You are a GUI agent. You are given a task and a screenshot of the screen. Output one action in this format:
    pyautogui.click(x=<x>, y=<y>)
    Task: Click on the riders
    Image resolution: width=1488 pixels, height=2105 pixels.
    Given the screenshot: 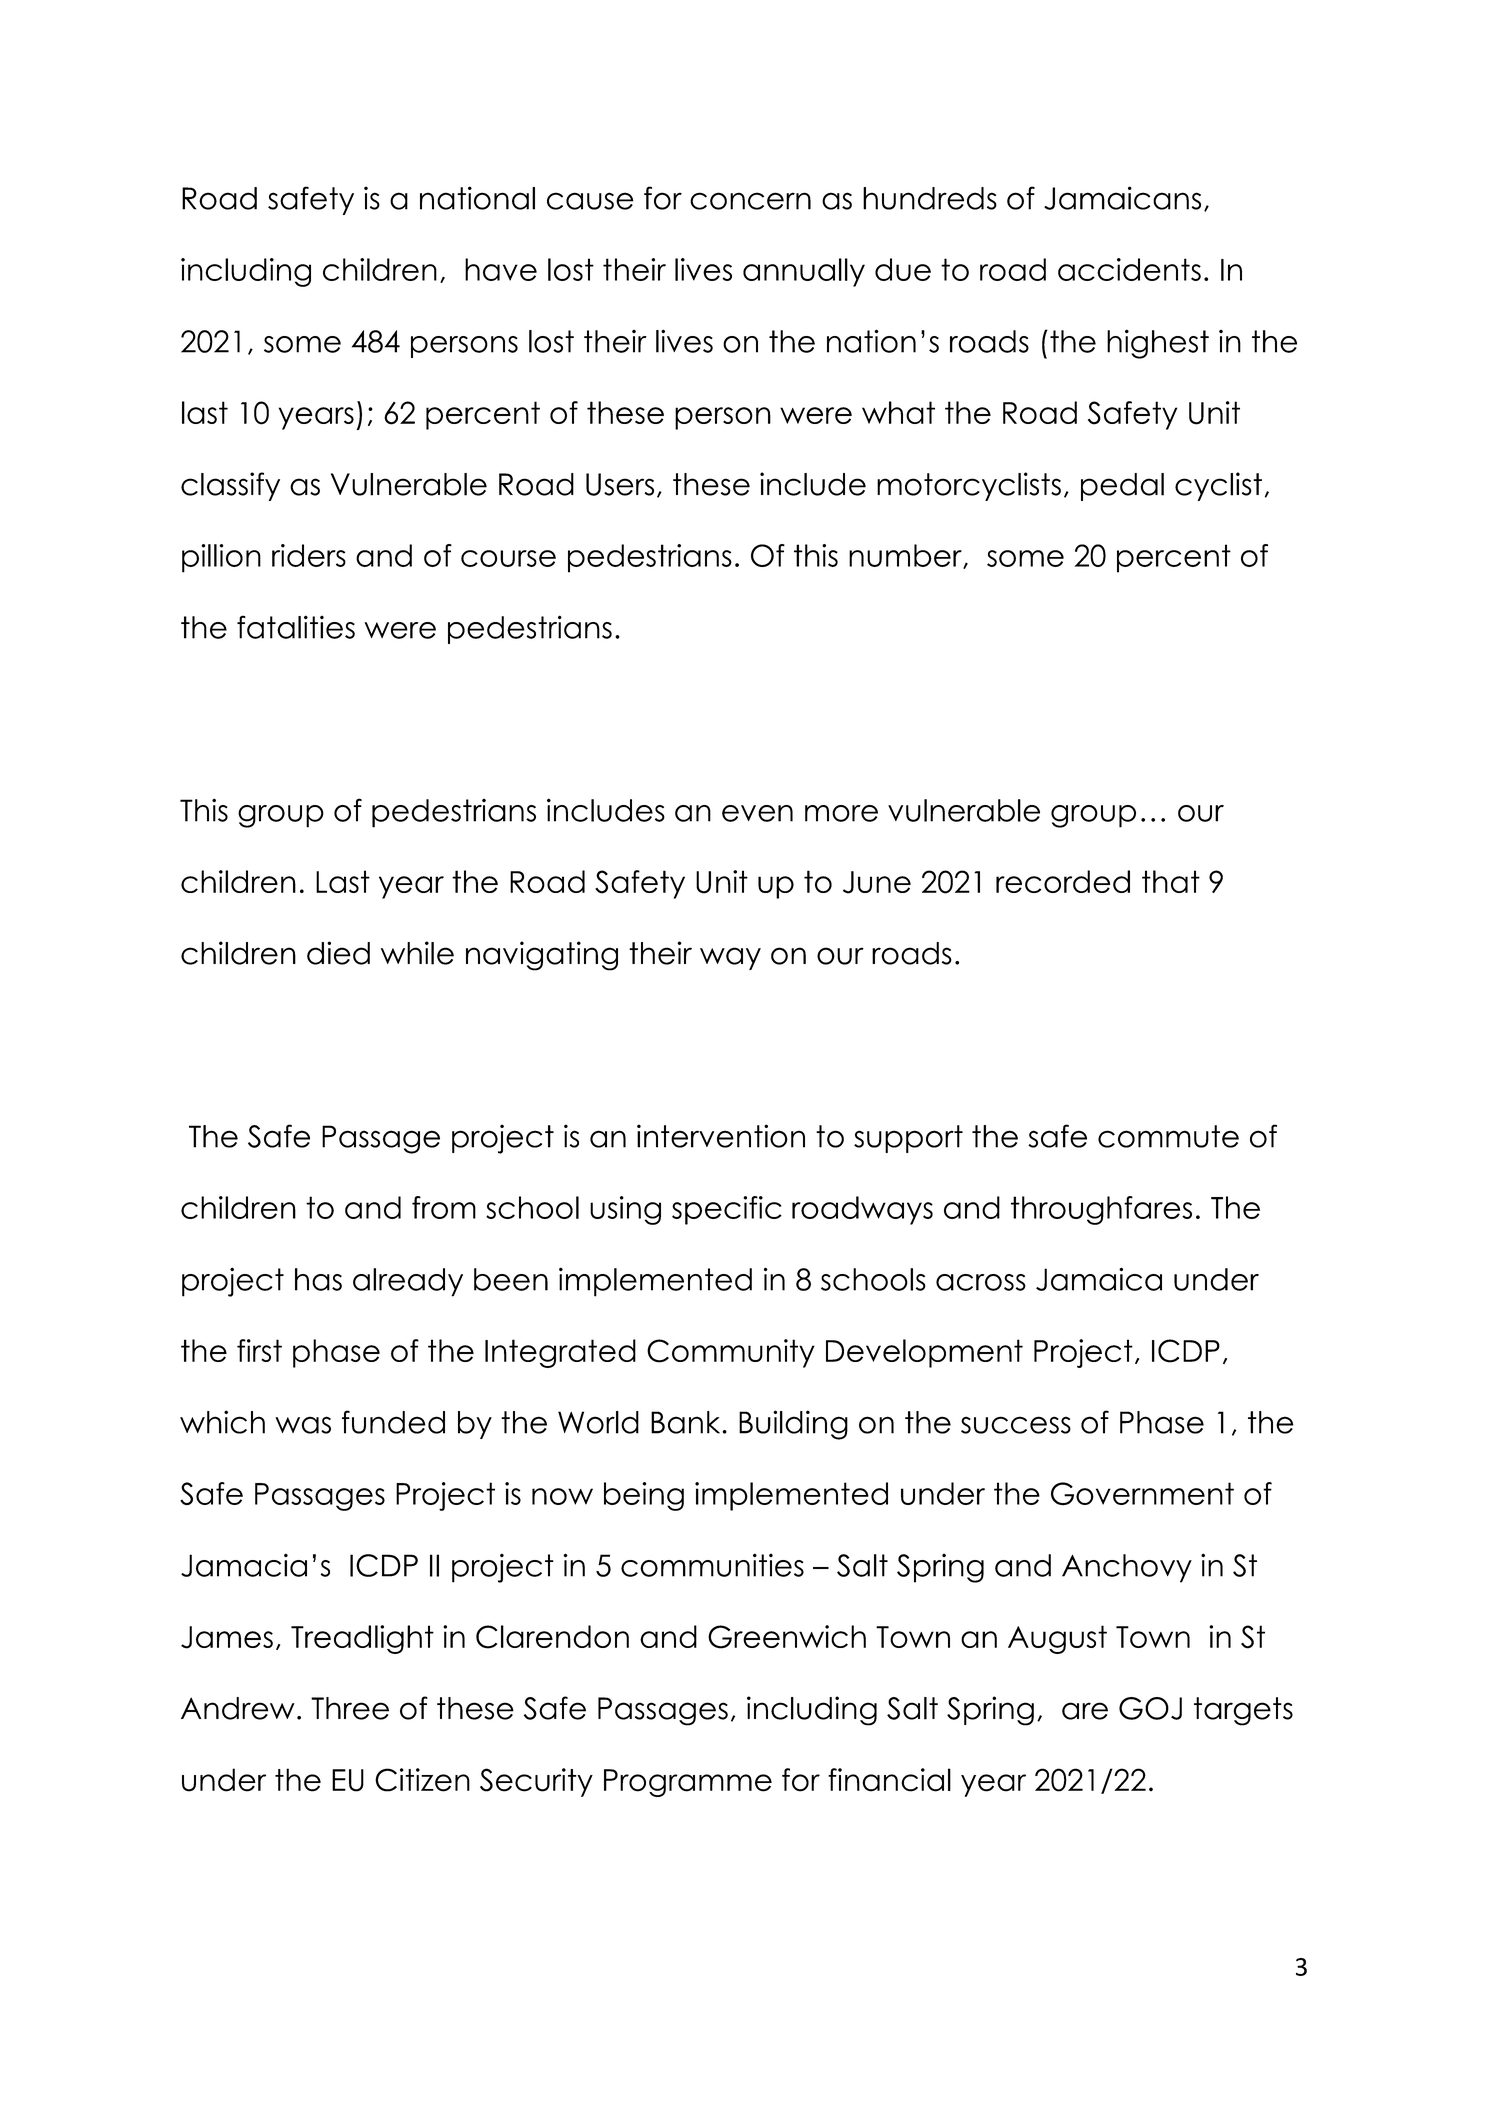 What is the action you would take?
    pyautogui.click(x=309, y=555)
